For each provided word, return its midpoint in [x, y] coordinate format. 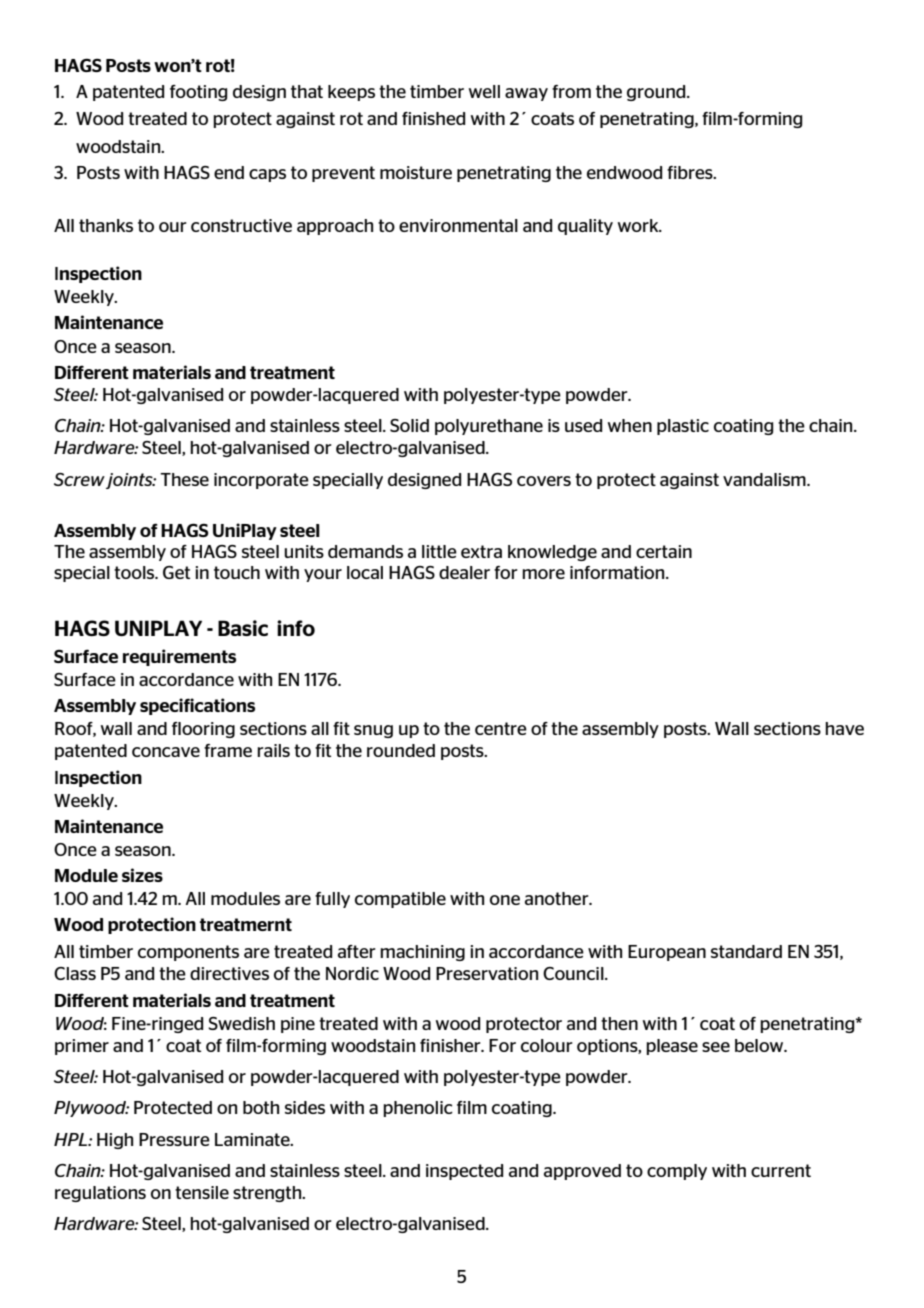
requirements [179, 657]
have [844, 728]
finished [433, 118]
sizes [142, 875]
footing [198, 93]
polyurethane [489, 427]
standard [746, 951]
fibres [691, 172]
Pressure [174, 1139]
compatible [400, 900]
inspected [464, 1172]
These [184, 479]
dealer [464, 572]
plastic [683, 427]
